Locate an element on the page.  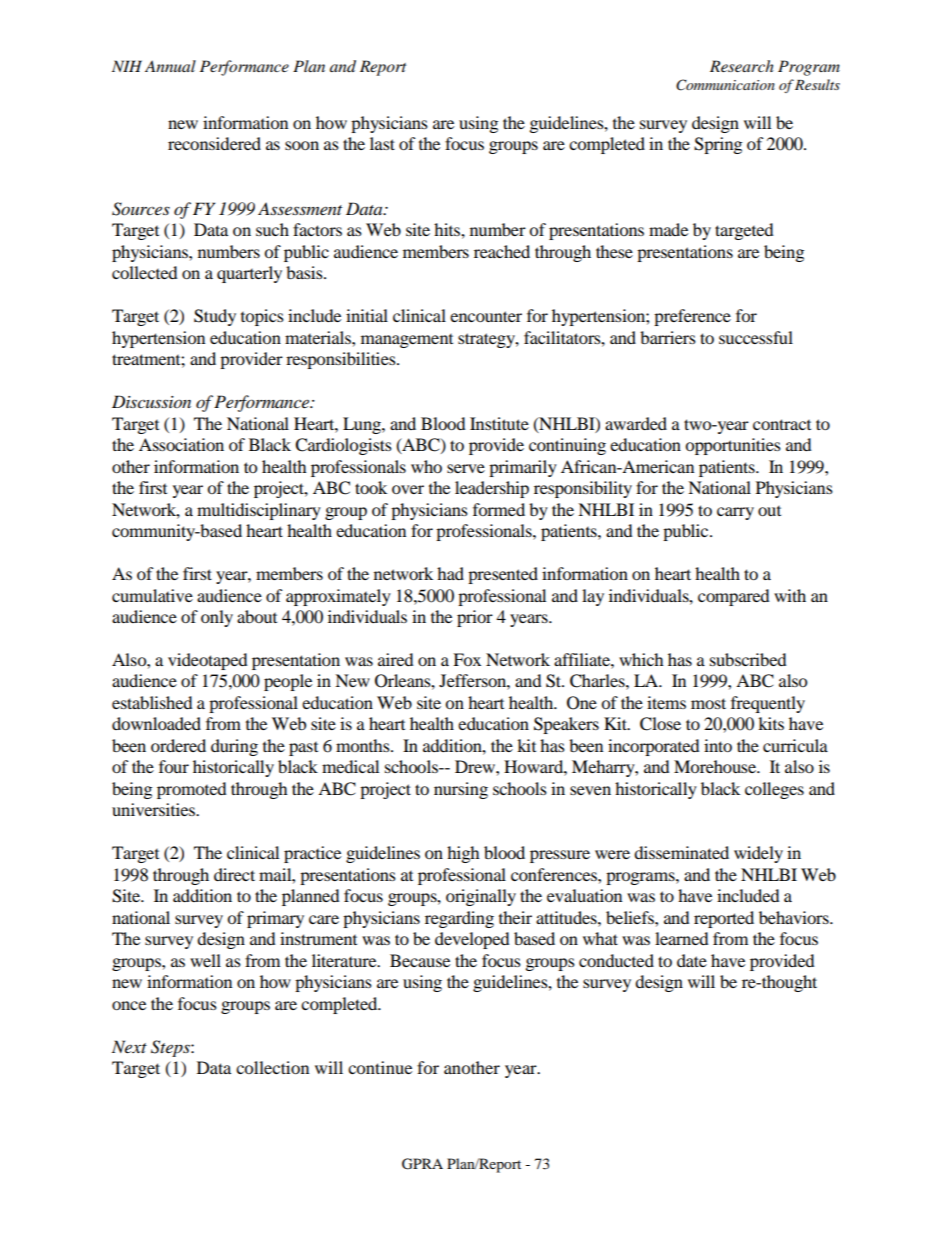
into is located at coordinates (718, 745).
